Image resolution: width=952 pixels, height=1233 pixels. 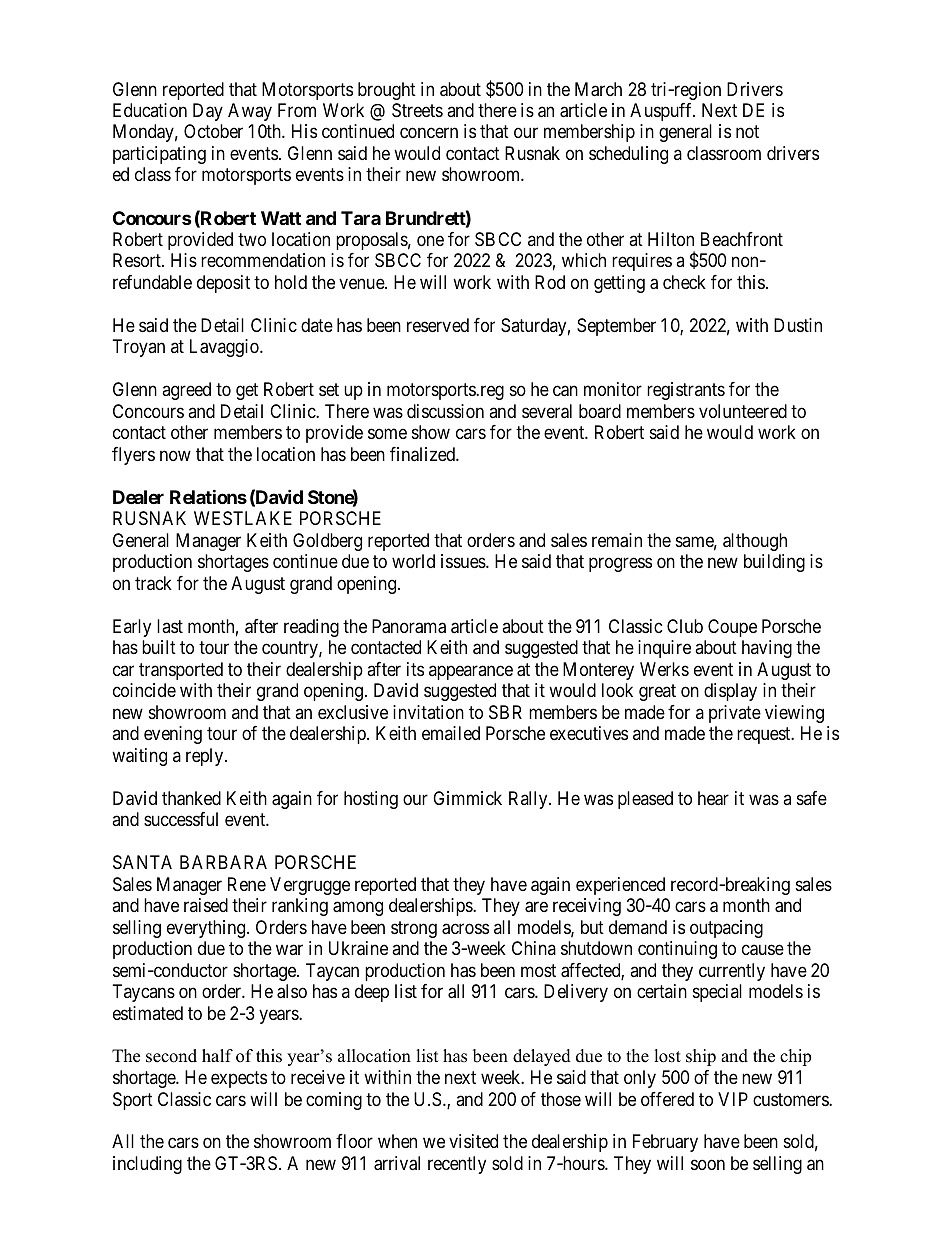 I want to click on visited, so click(x=473, y=1141).
